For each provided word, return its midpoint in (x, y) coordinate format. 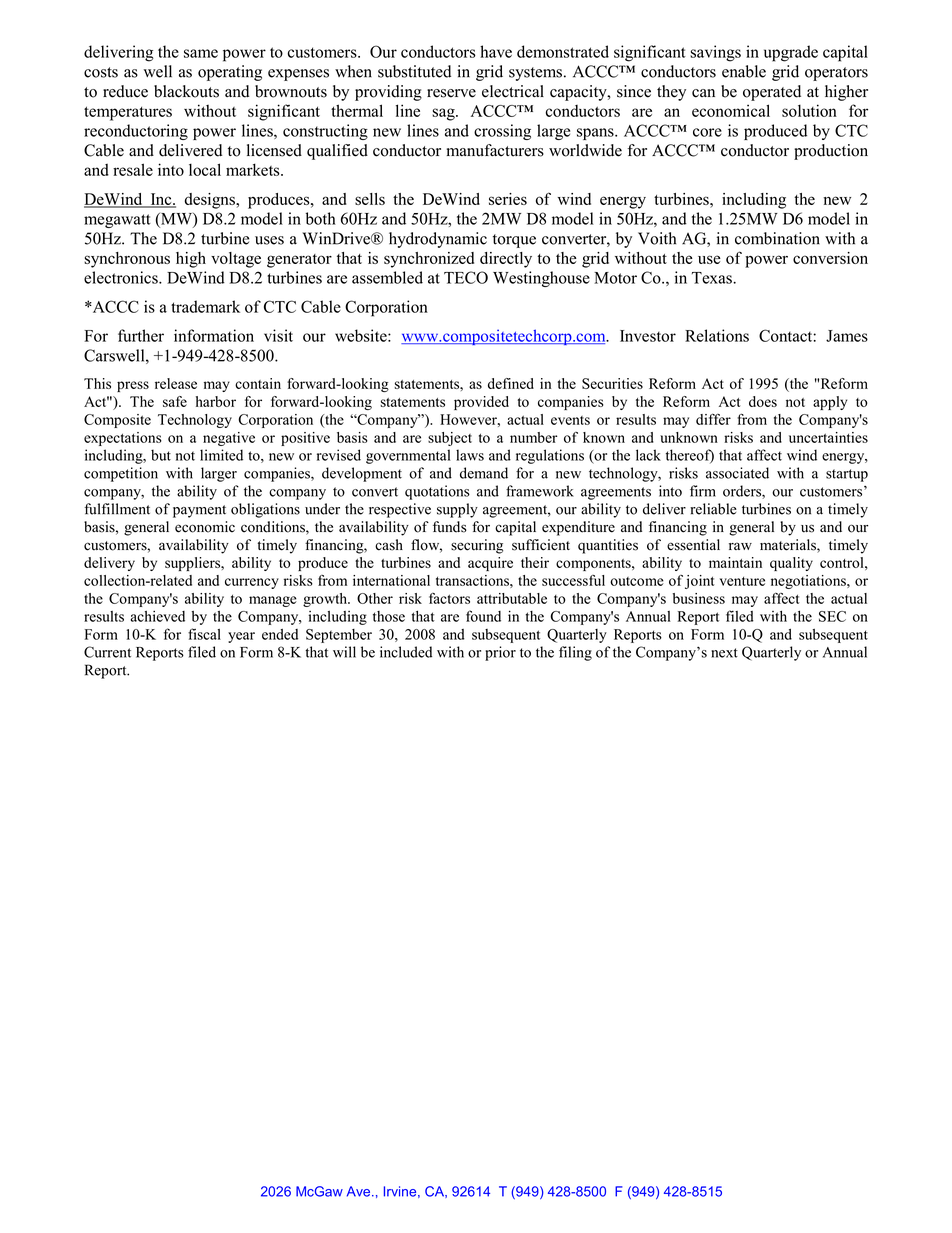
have (496, 51)
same (201, 53)
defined (511, 383)
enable (744, 71)
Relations (717, 335)
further (141, 335)
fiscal (204, 634)
